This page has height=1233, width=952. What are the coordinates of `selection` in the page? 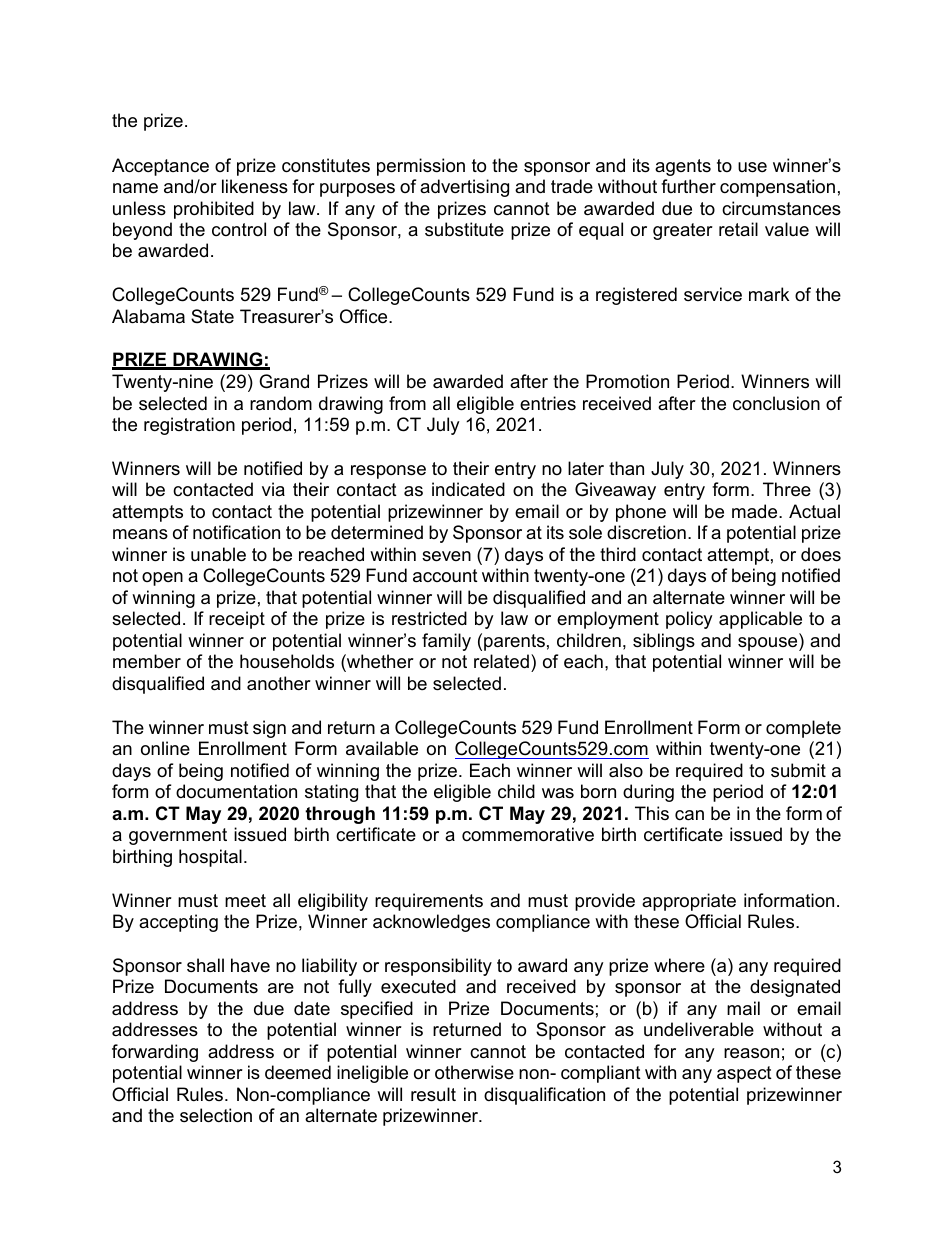 It's located at (216, 1115).
